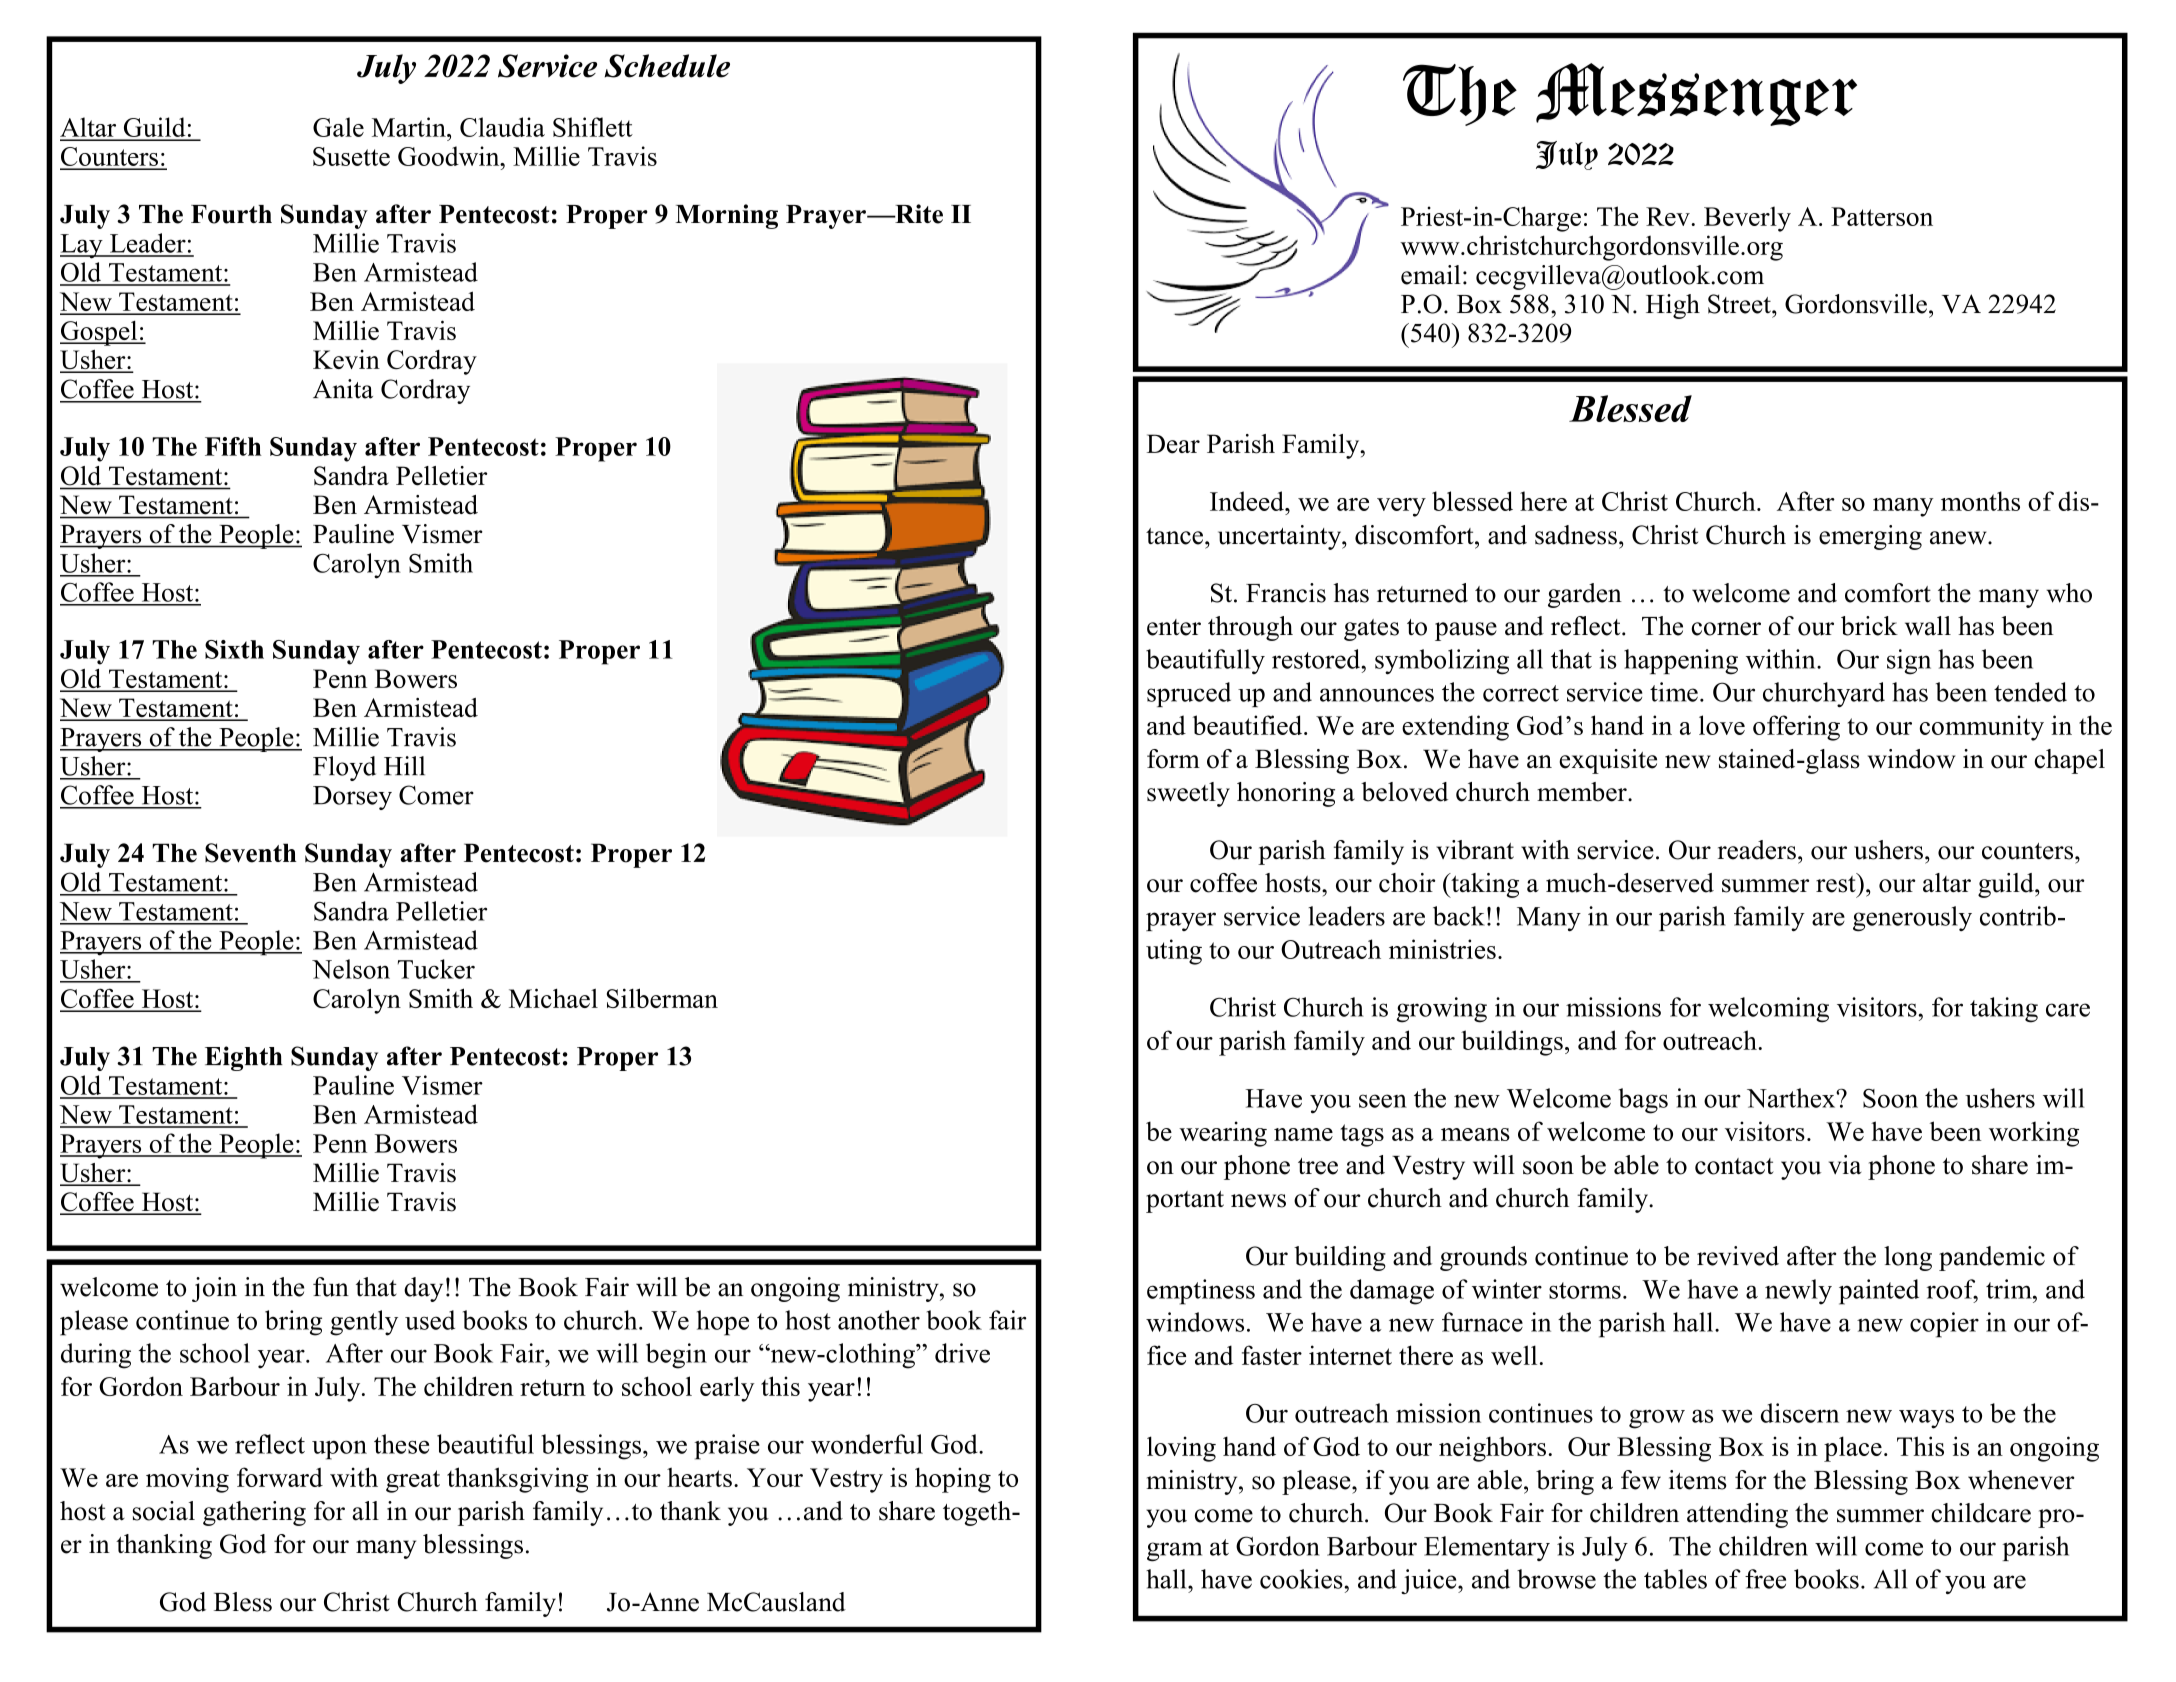 The height and width of the document is (1682, 2176). I want to click on spruced, so click(1189, 694).
